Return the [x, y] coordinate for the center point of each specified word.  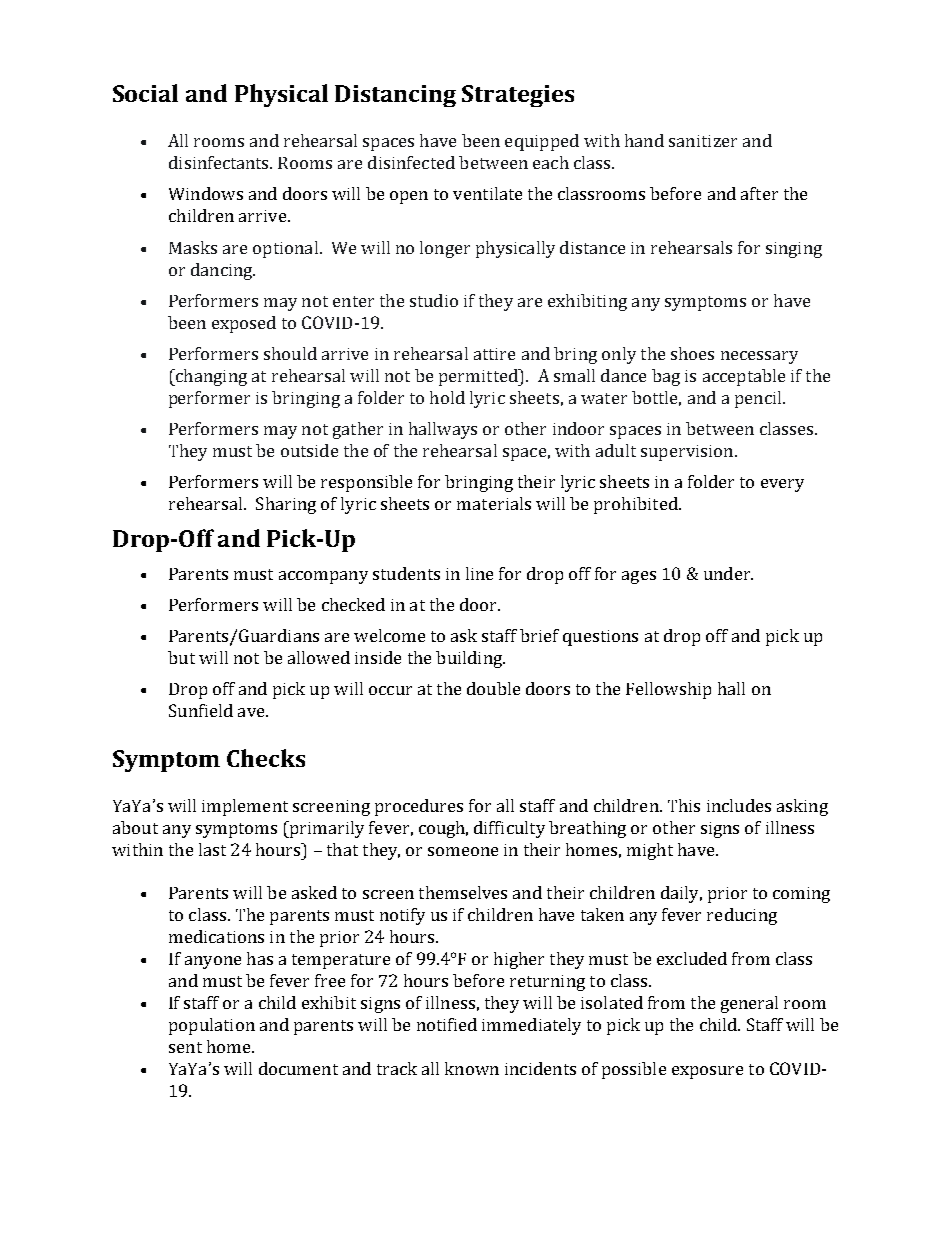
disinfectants [220, 162]
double [493, 688]
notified [447, 1024]
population [212, 1026]
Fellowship [668, 690]
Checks [266, 758]
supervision [688, 453]
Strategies [518, 96]
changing [210, 377]
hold [447, 397]
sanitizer [703, 141]
